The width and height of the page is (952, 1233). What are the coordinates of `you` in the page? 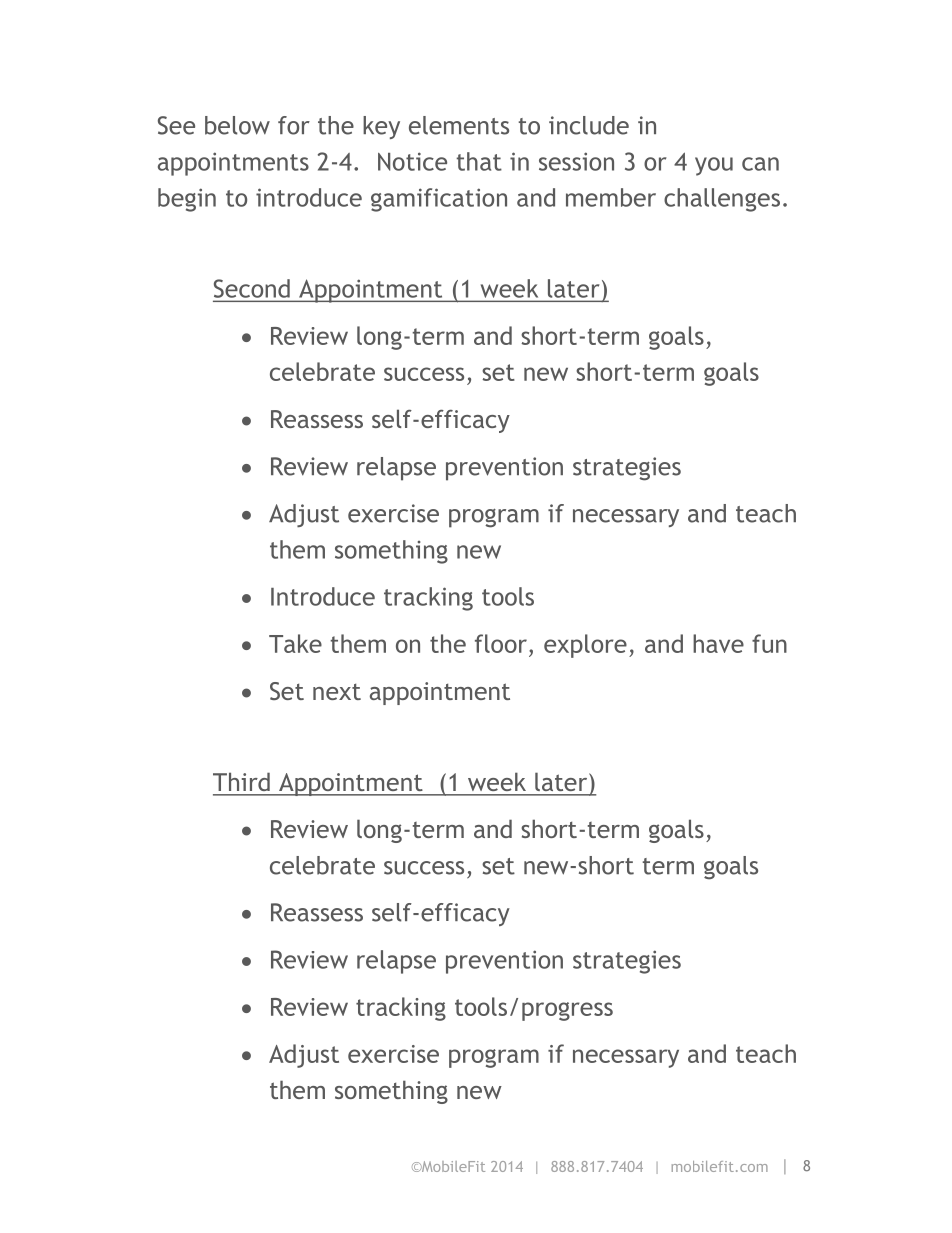 It's located at (714, 166).
